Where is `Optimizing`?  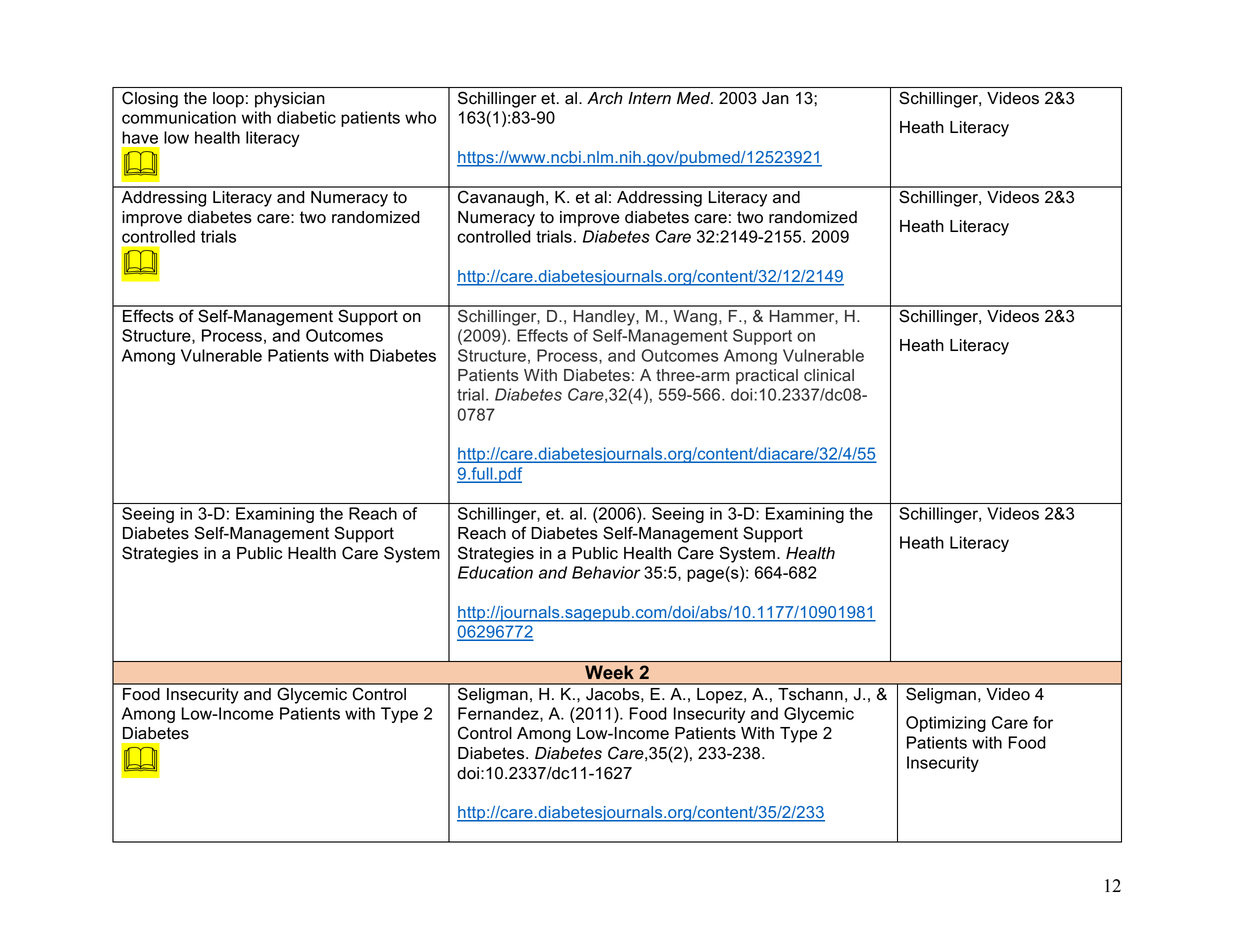 Optimizing is located at coordinates (946, 724).
